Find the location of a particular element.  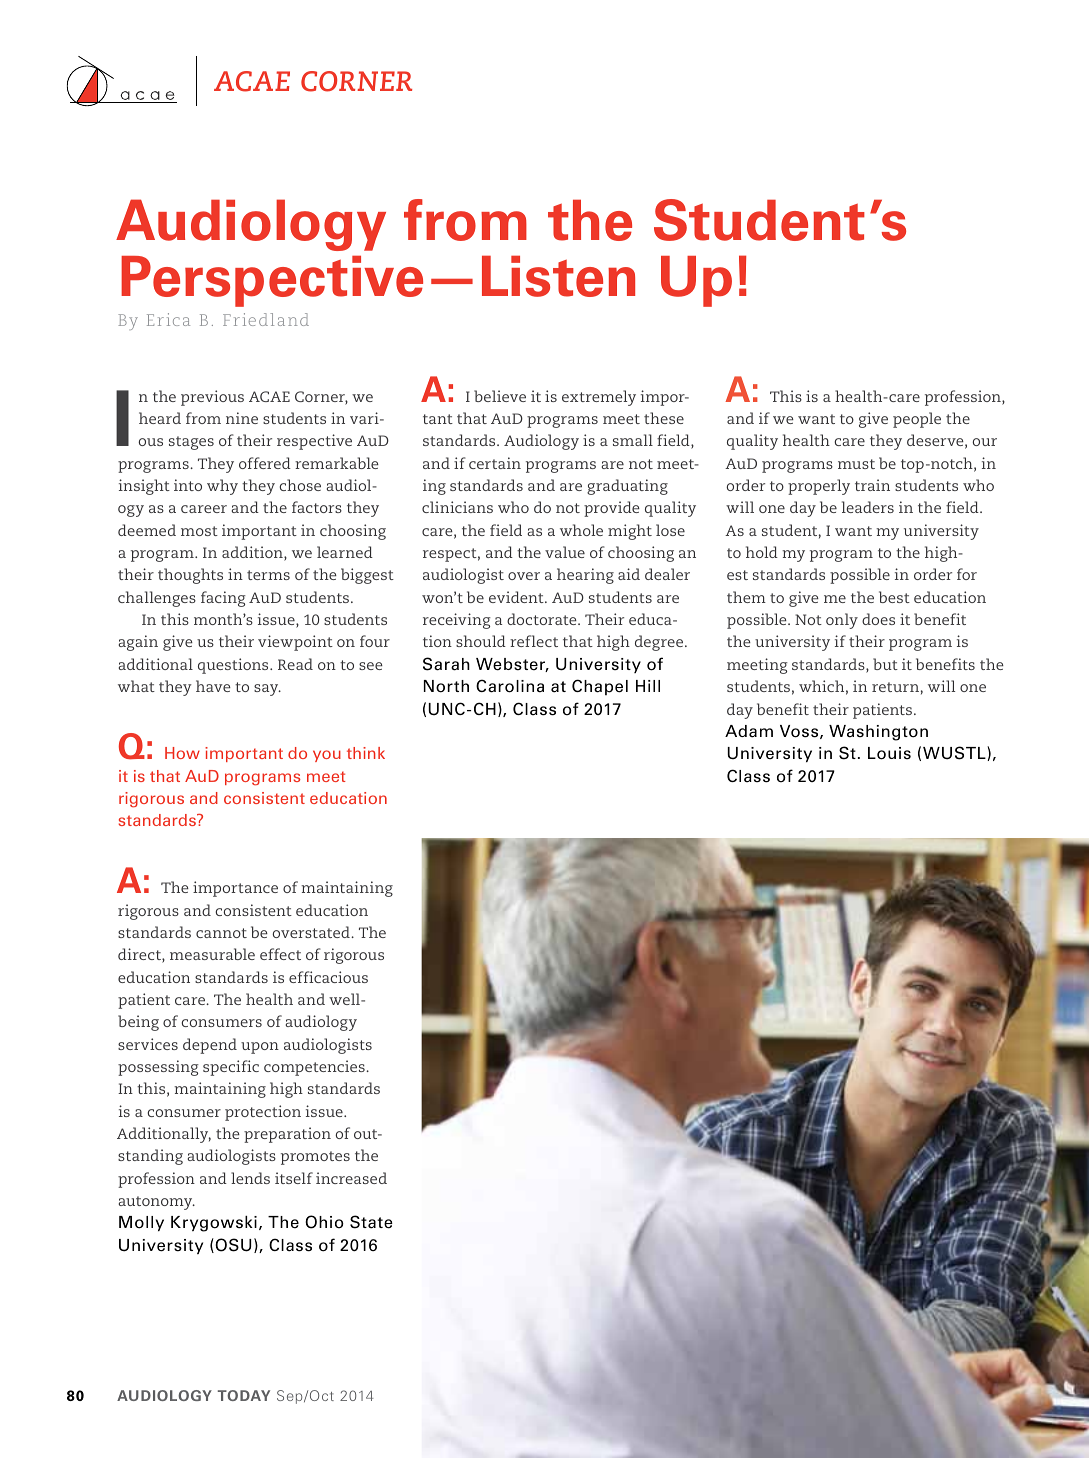

nine is located at coordinates (242, 418).
